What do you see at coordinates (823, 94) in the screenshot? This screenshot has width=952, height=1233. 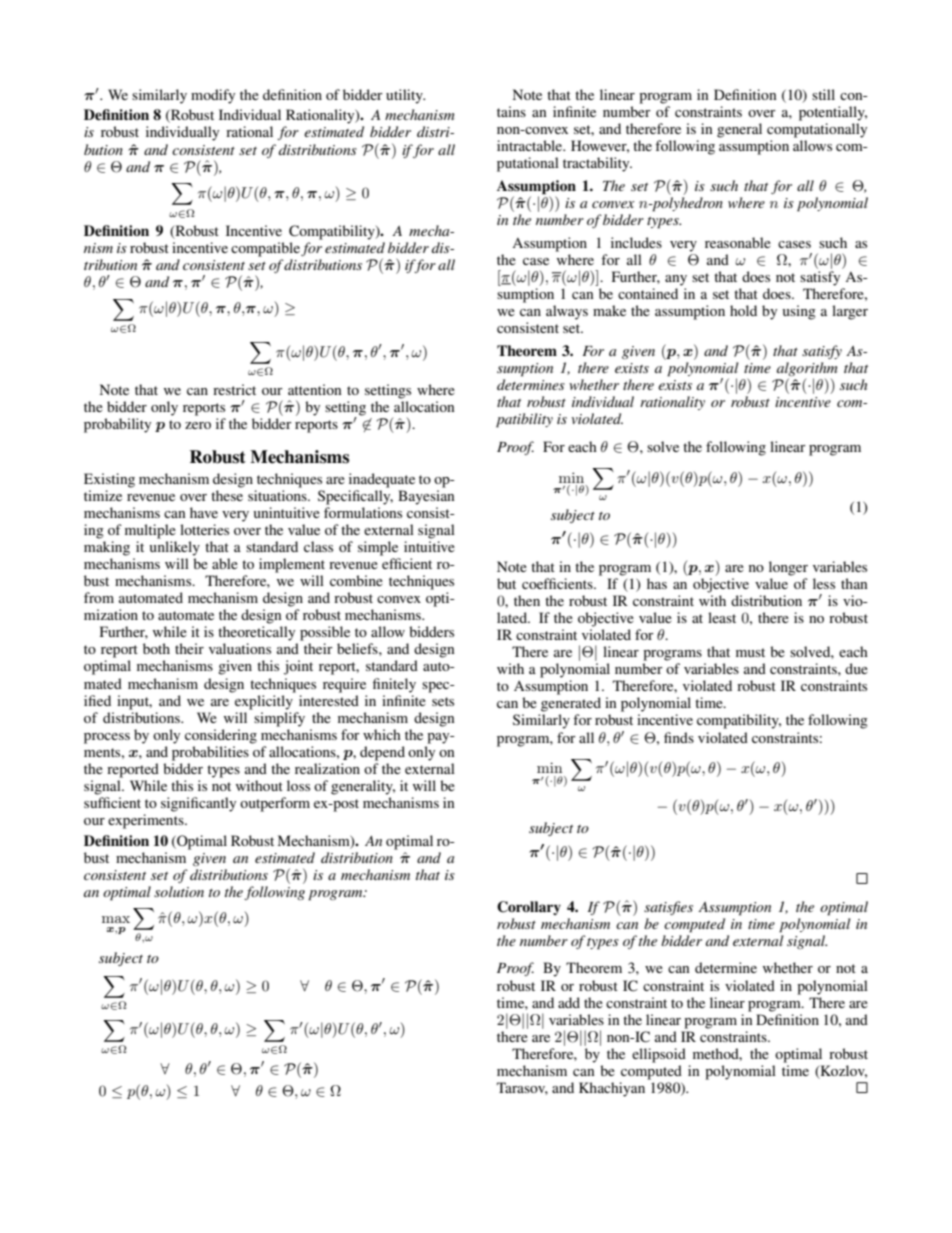 I see `still` at bounding box center [823, 94].
